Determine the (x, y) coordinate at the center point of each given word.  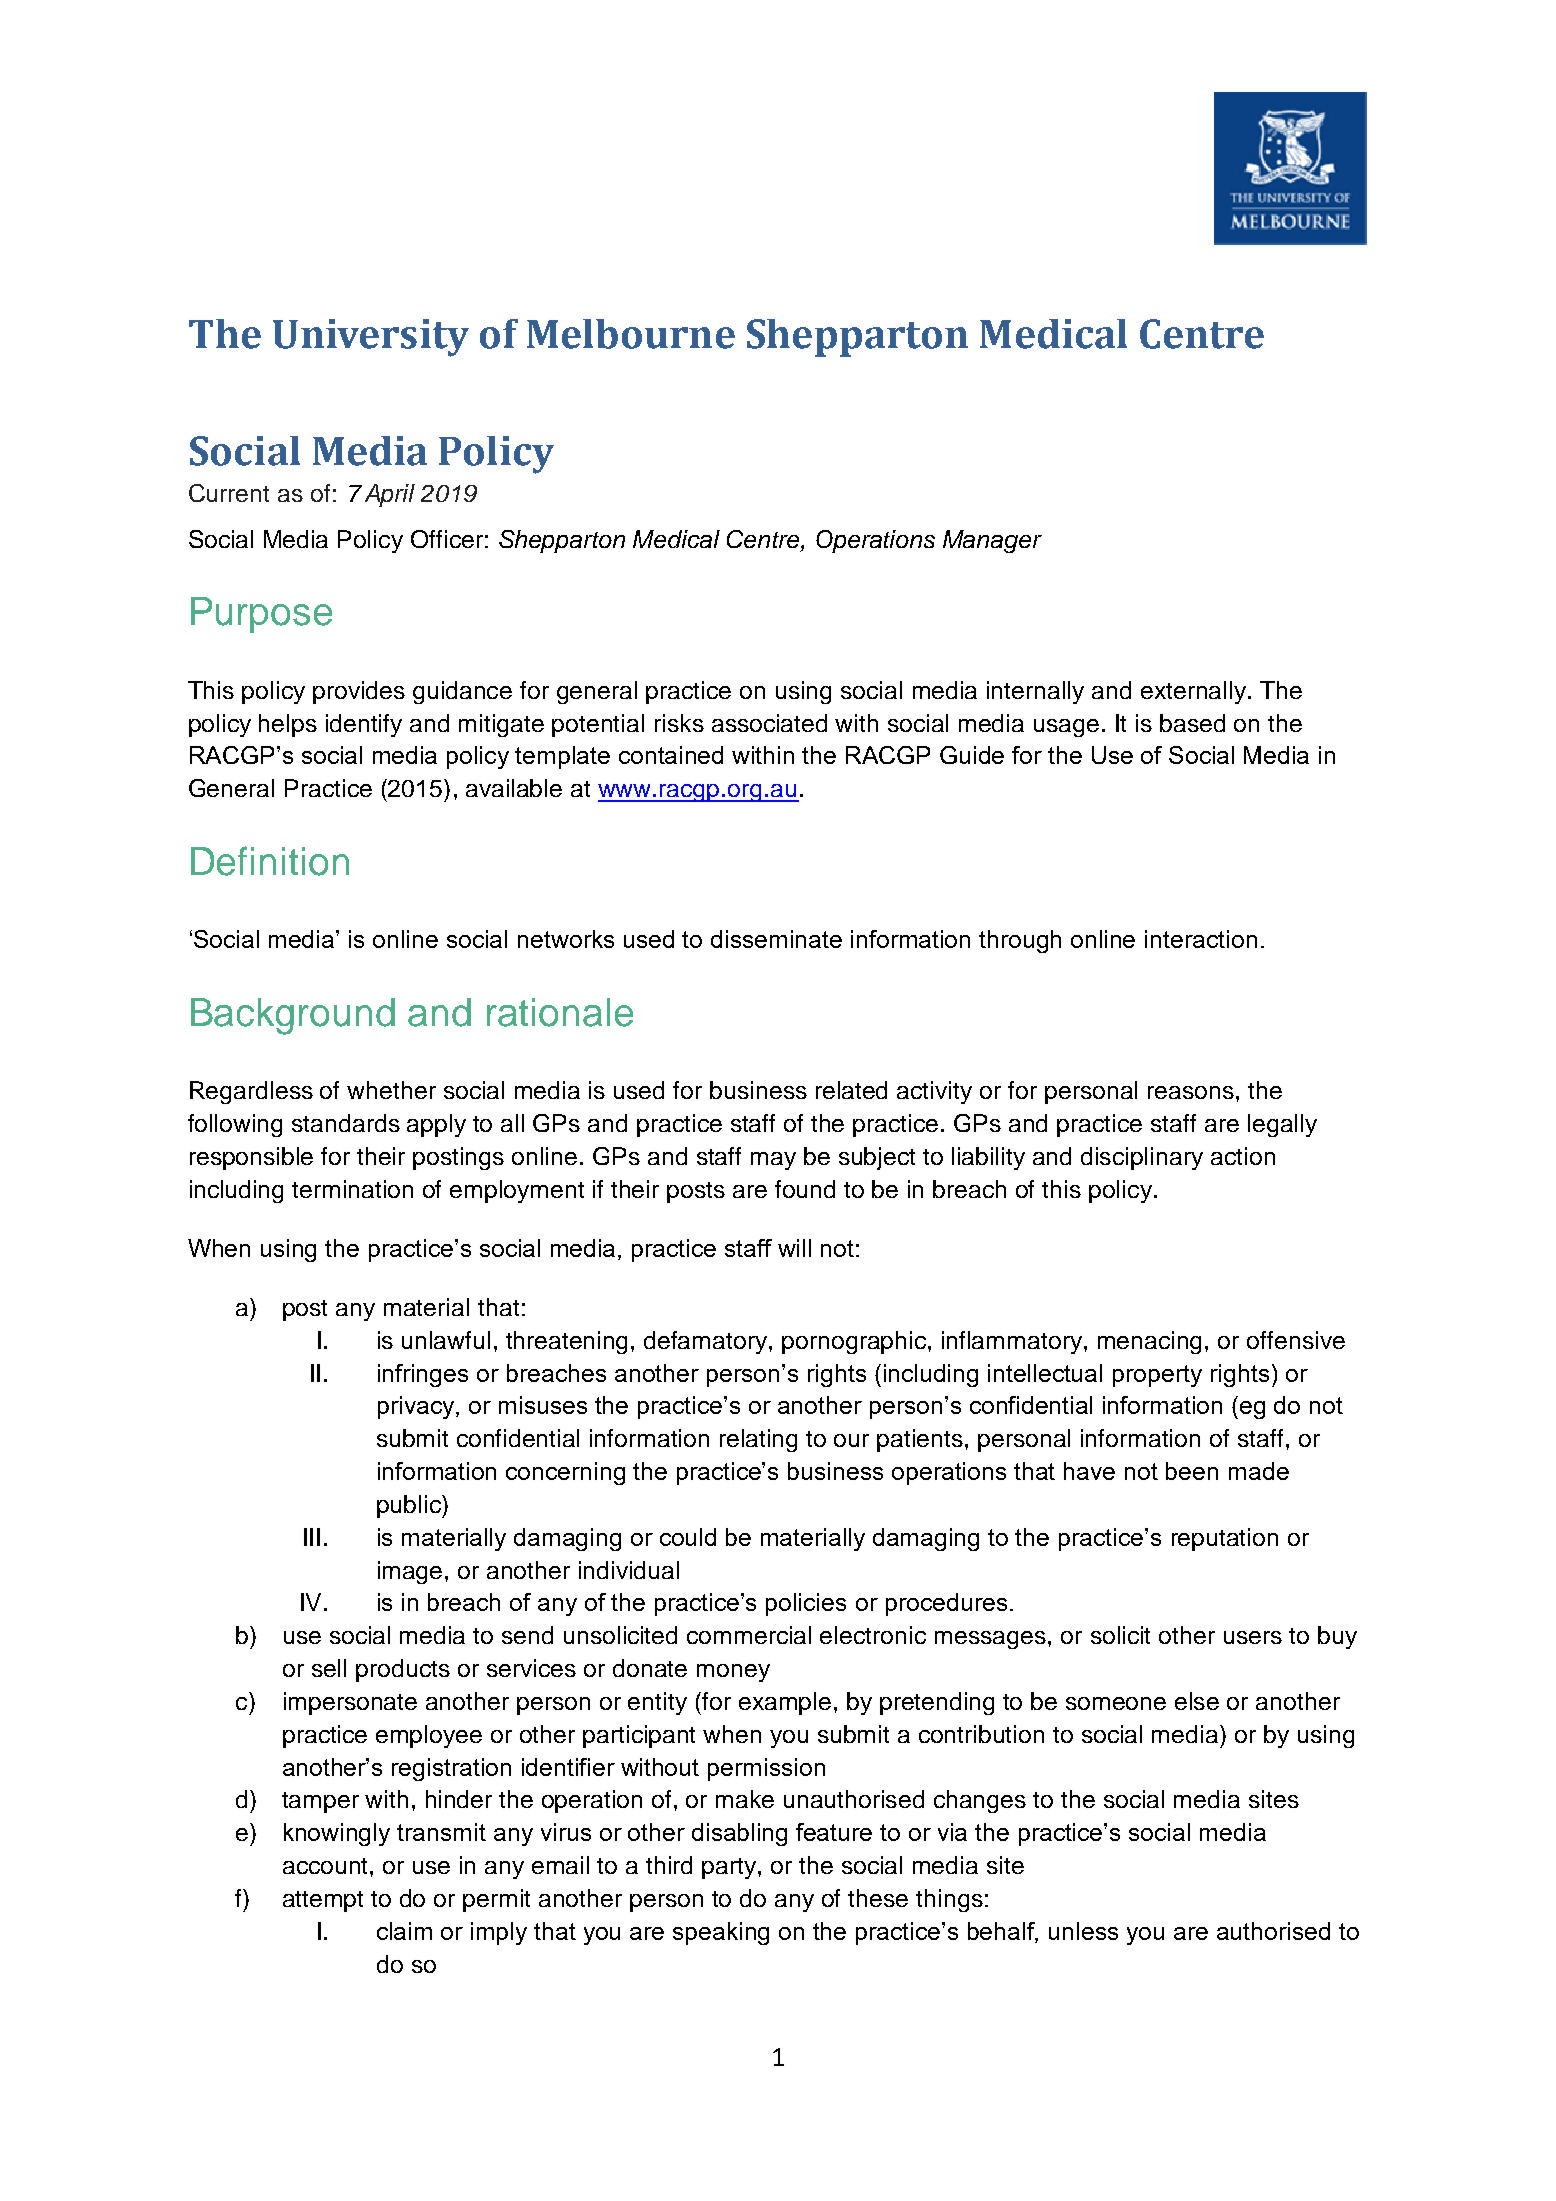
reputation (1225, 1539)
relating (758, 1440)
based (1192, 723)
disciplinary (1142, 1158)
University (371, 338)
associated (769, 723)
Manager (992, 541)
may (773, 1161)
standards (346, 1123)
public (410, 1506)
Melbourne (631, 334)
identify (364, 725)
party (730, 1868)
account (327, 1866)
